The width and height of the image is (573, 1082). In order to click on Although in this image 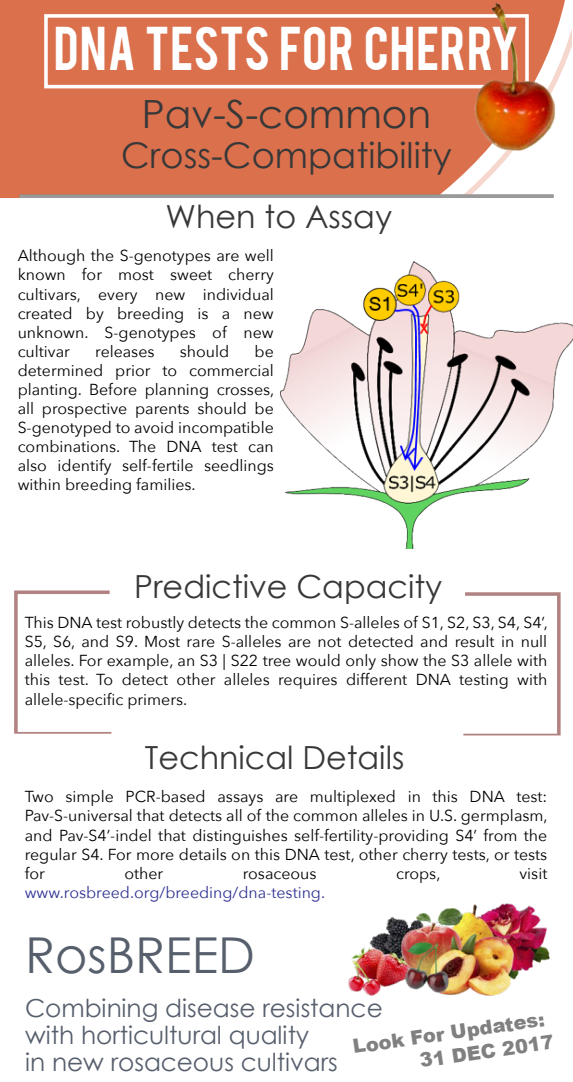, I will do `click(51, 257)`.
